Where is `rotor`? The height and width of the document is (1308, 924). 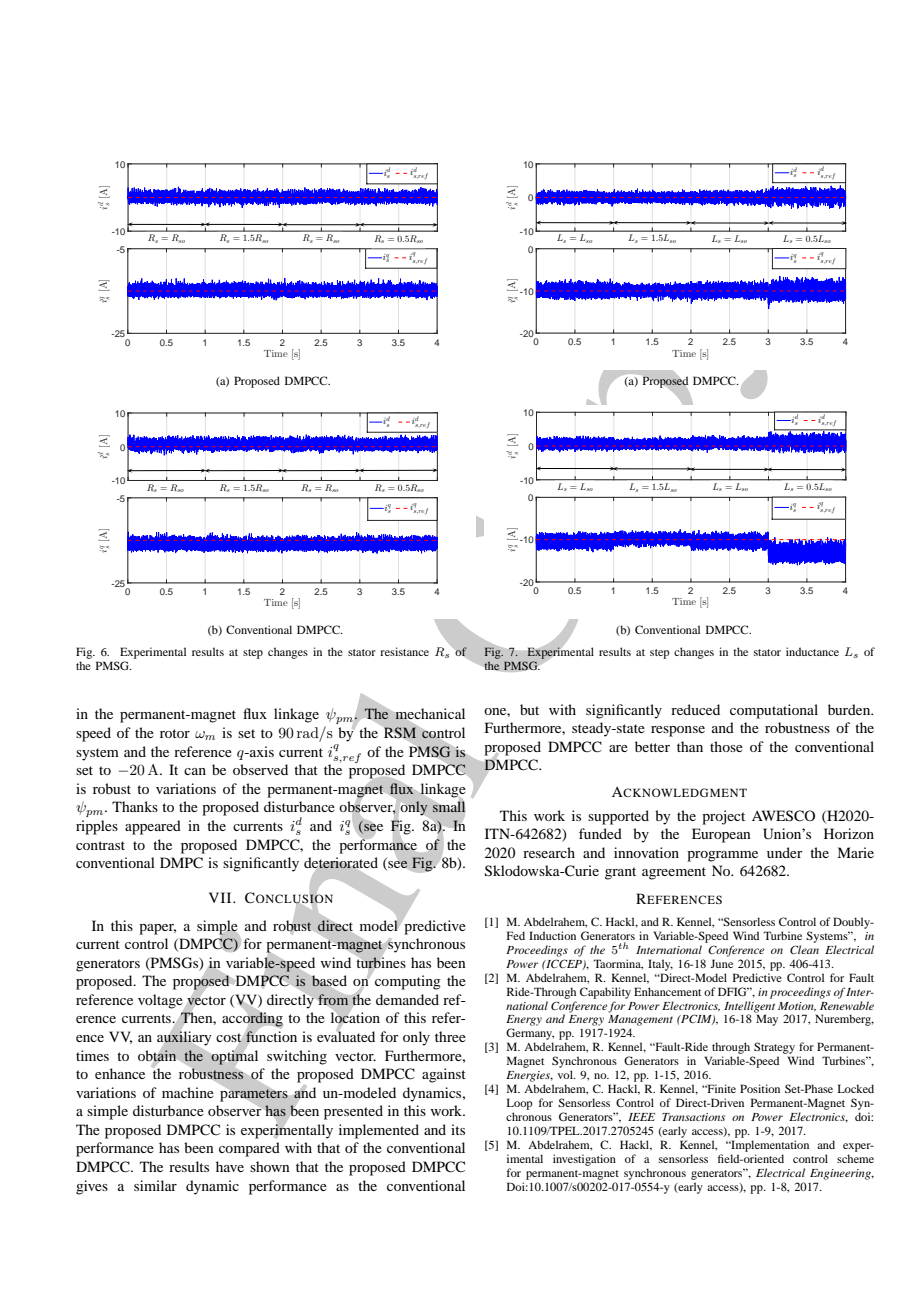
rotor is located at coordinates (175, 733).
